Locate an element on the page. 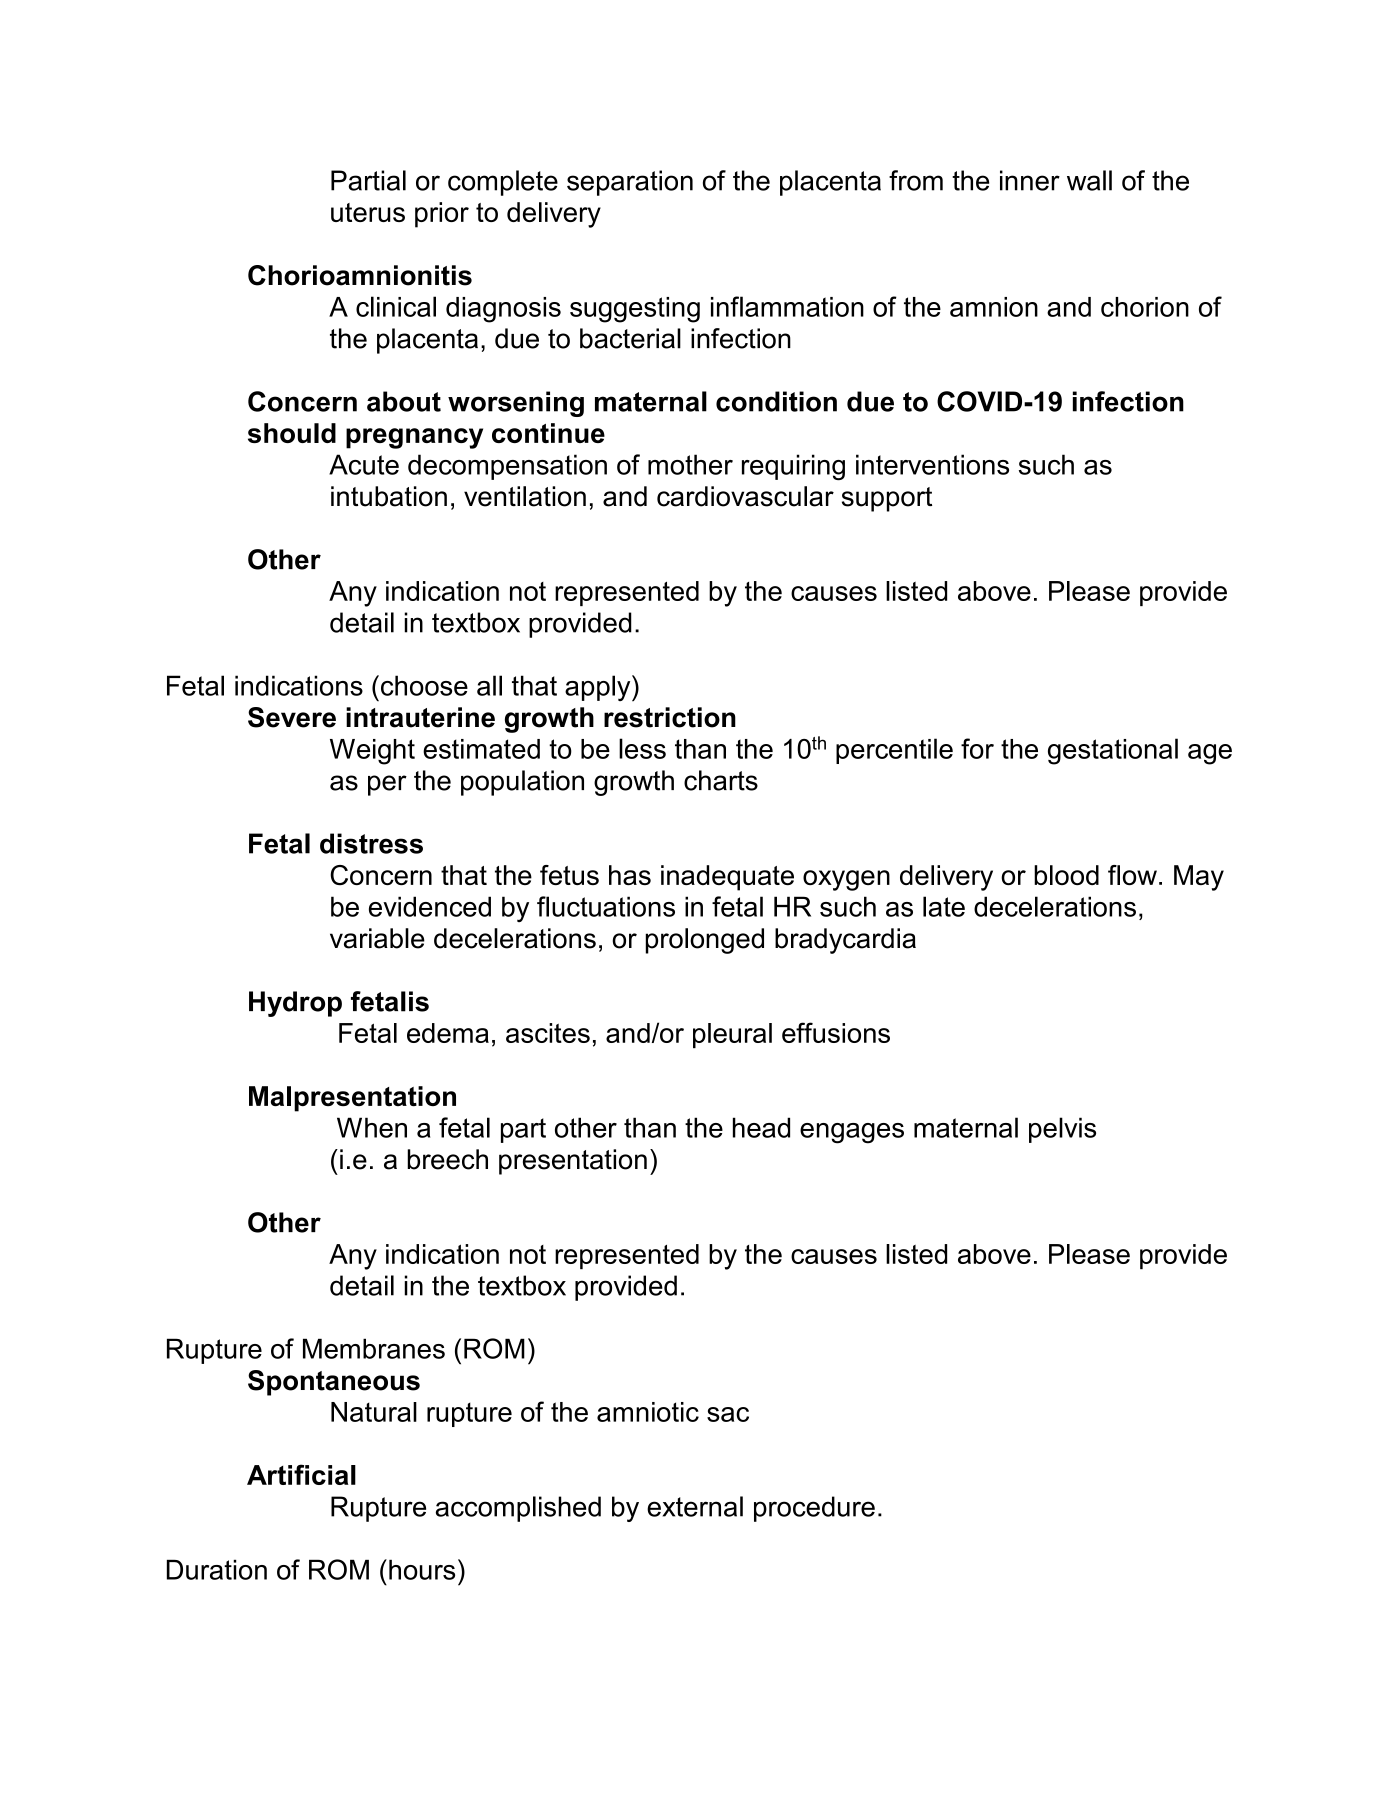 The width and height of the document is (1400, 1812). uterus is located at coordinates (368, 212).
